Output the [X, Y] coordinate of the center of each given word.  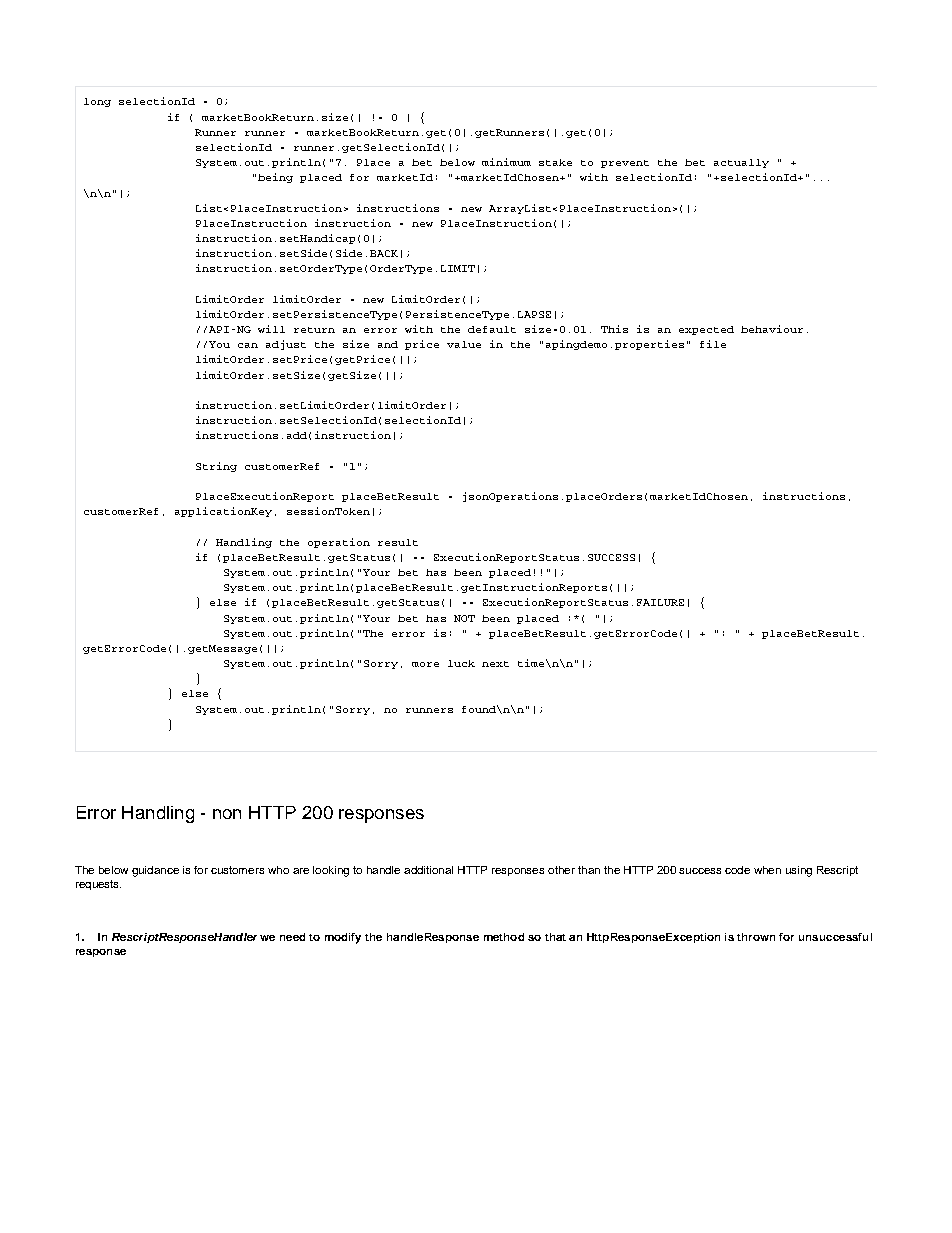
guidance [155, 871]
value [464, 344]
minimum [506, 162]
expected [706, 330]
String [216, 467]
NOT [464, 618]
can [248, 345]
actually [741, 163]
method [504, 937]
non [227, 814]
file [713, 344]
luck [461, 663]
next [495, 664]
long [97, 102]
